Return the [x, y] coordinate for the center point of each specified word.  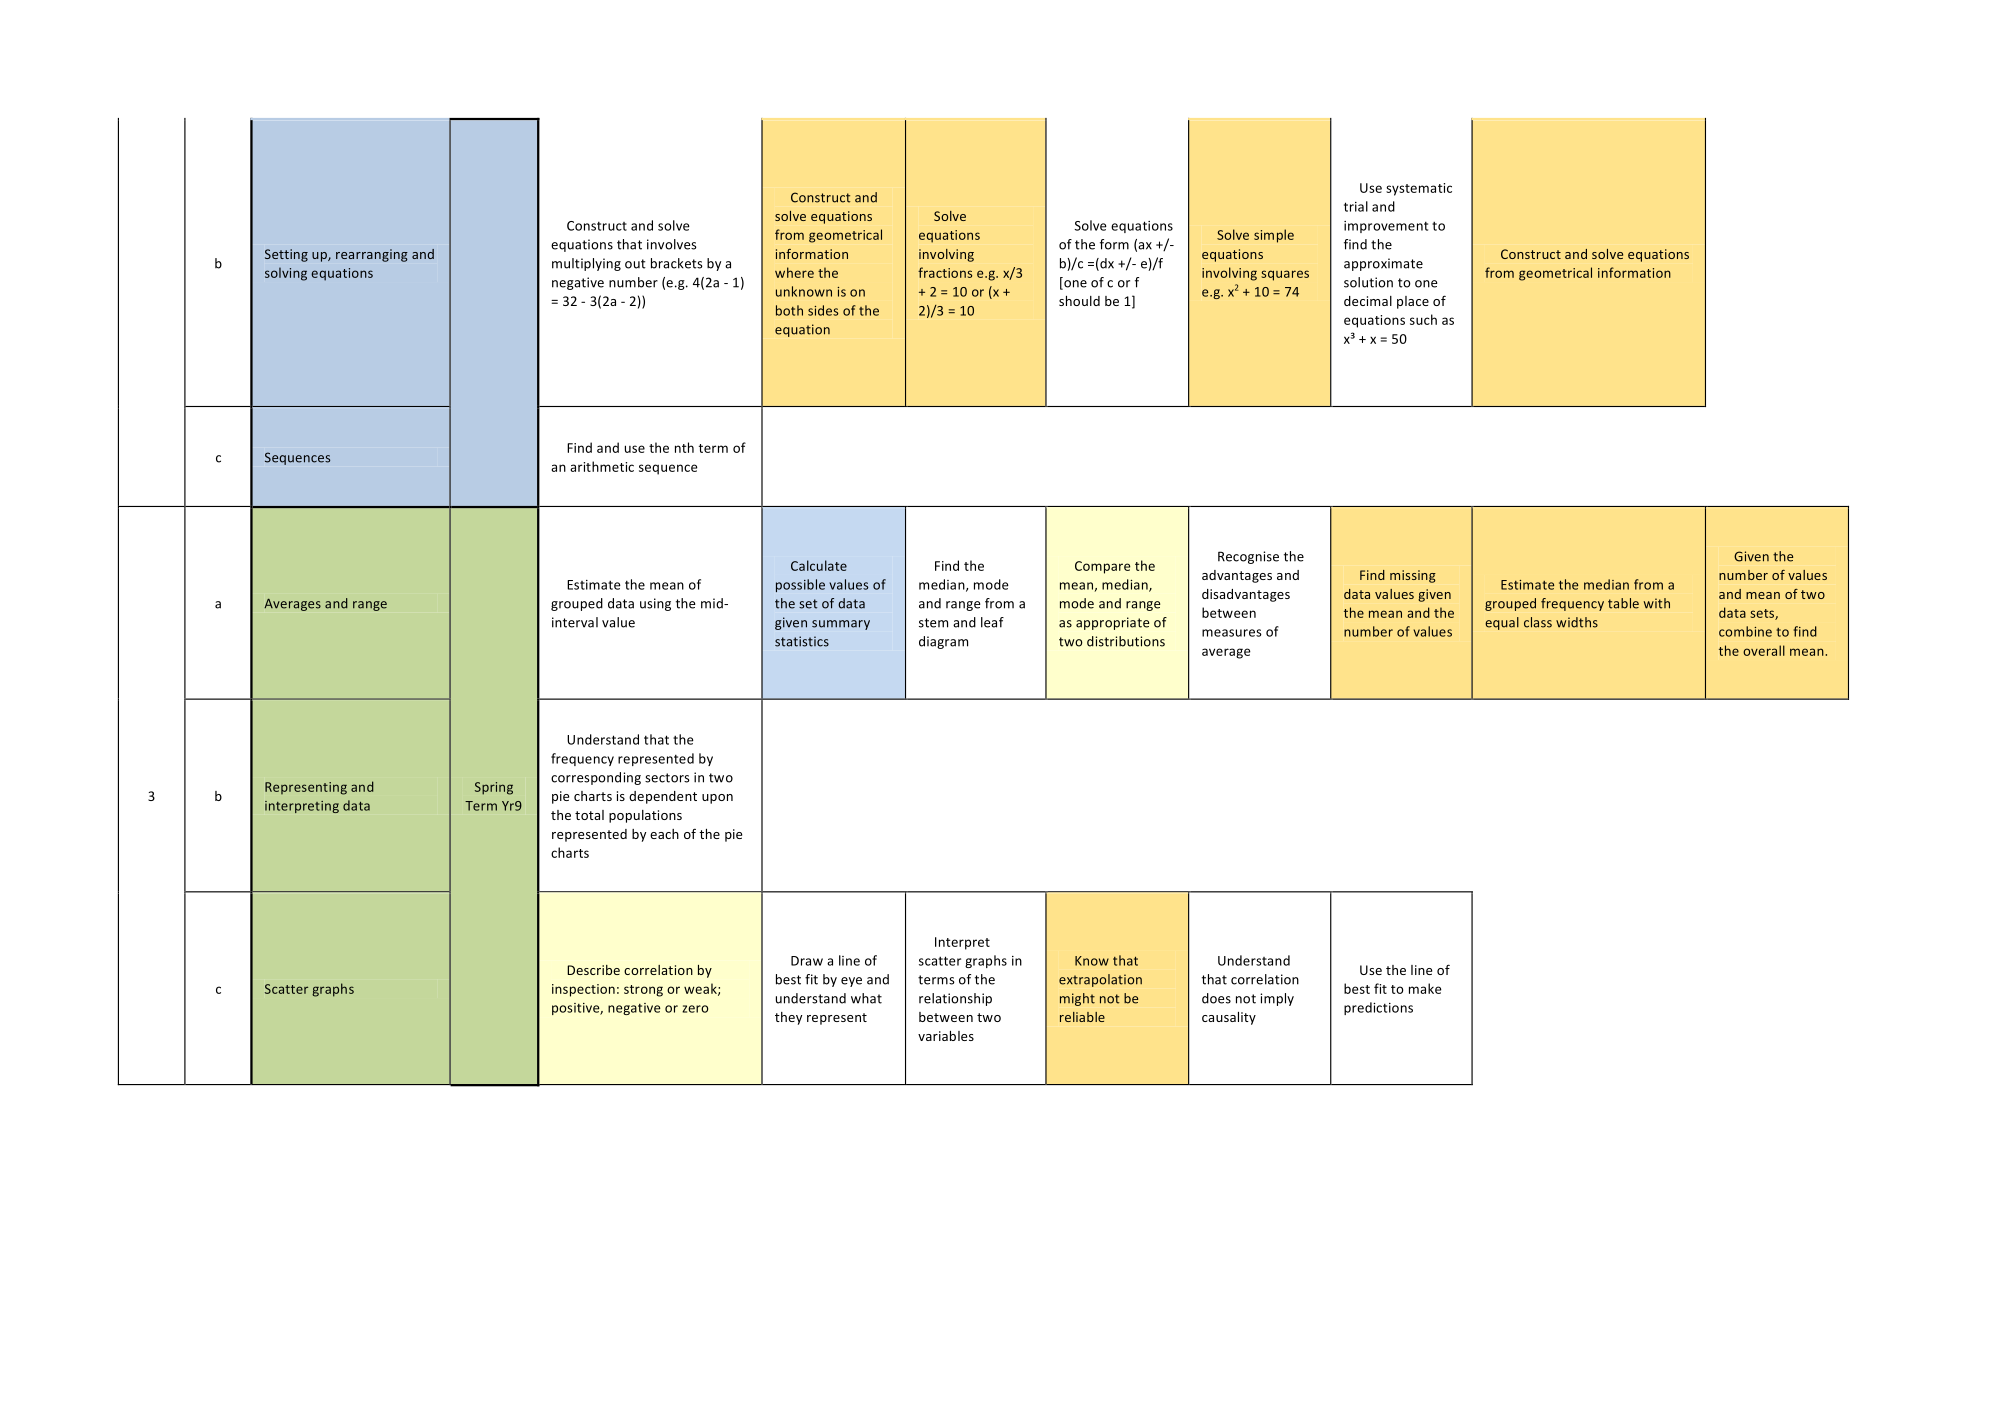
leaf [992, 622]
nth [684, 447]
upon [717, 799]
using [655, 604]
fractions [945, 272]
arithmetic [602, 466]
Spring [494, 788]
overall [1764, 650]
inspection [583, 990]
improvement [1386, 227]
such [1423, 319]
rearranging [372, 255]
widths [1577, 622]
